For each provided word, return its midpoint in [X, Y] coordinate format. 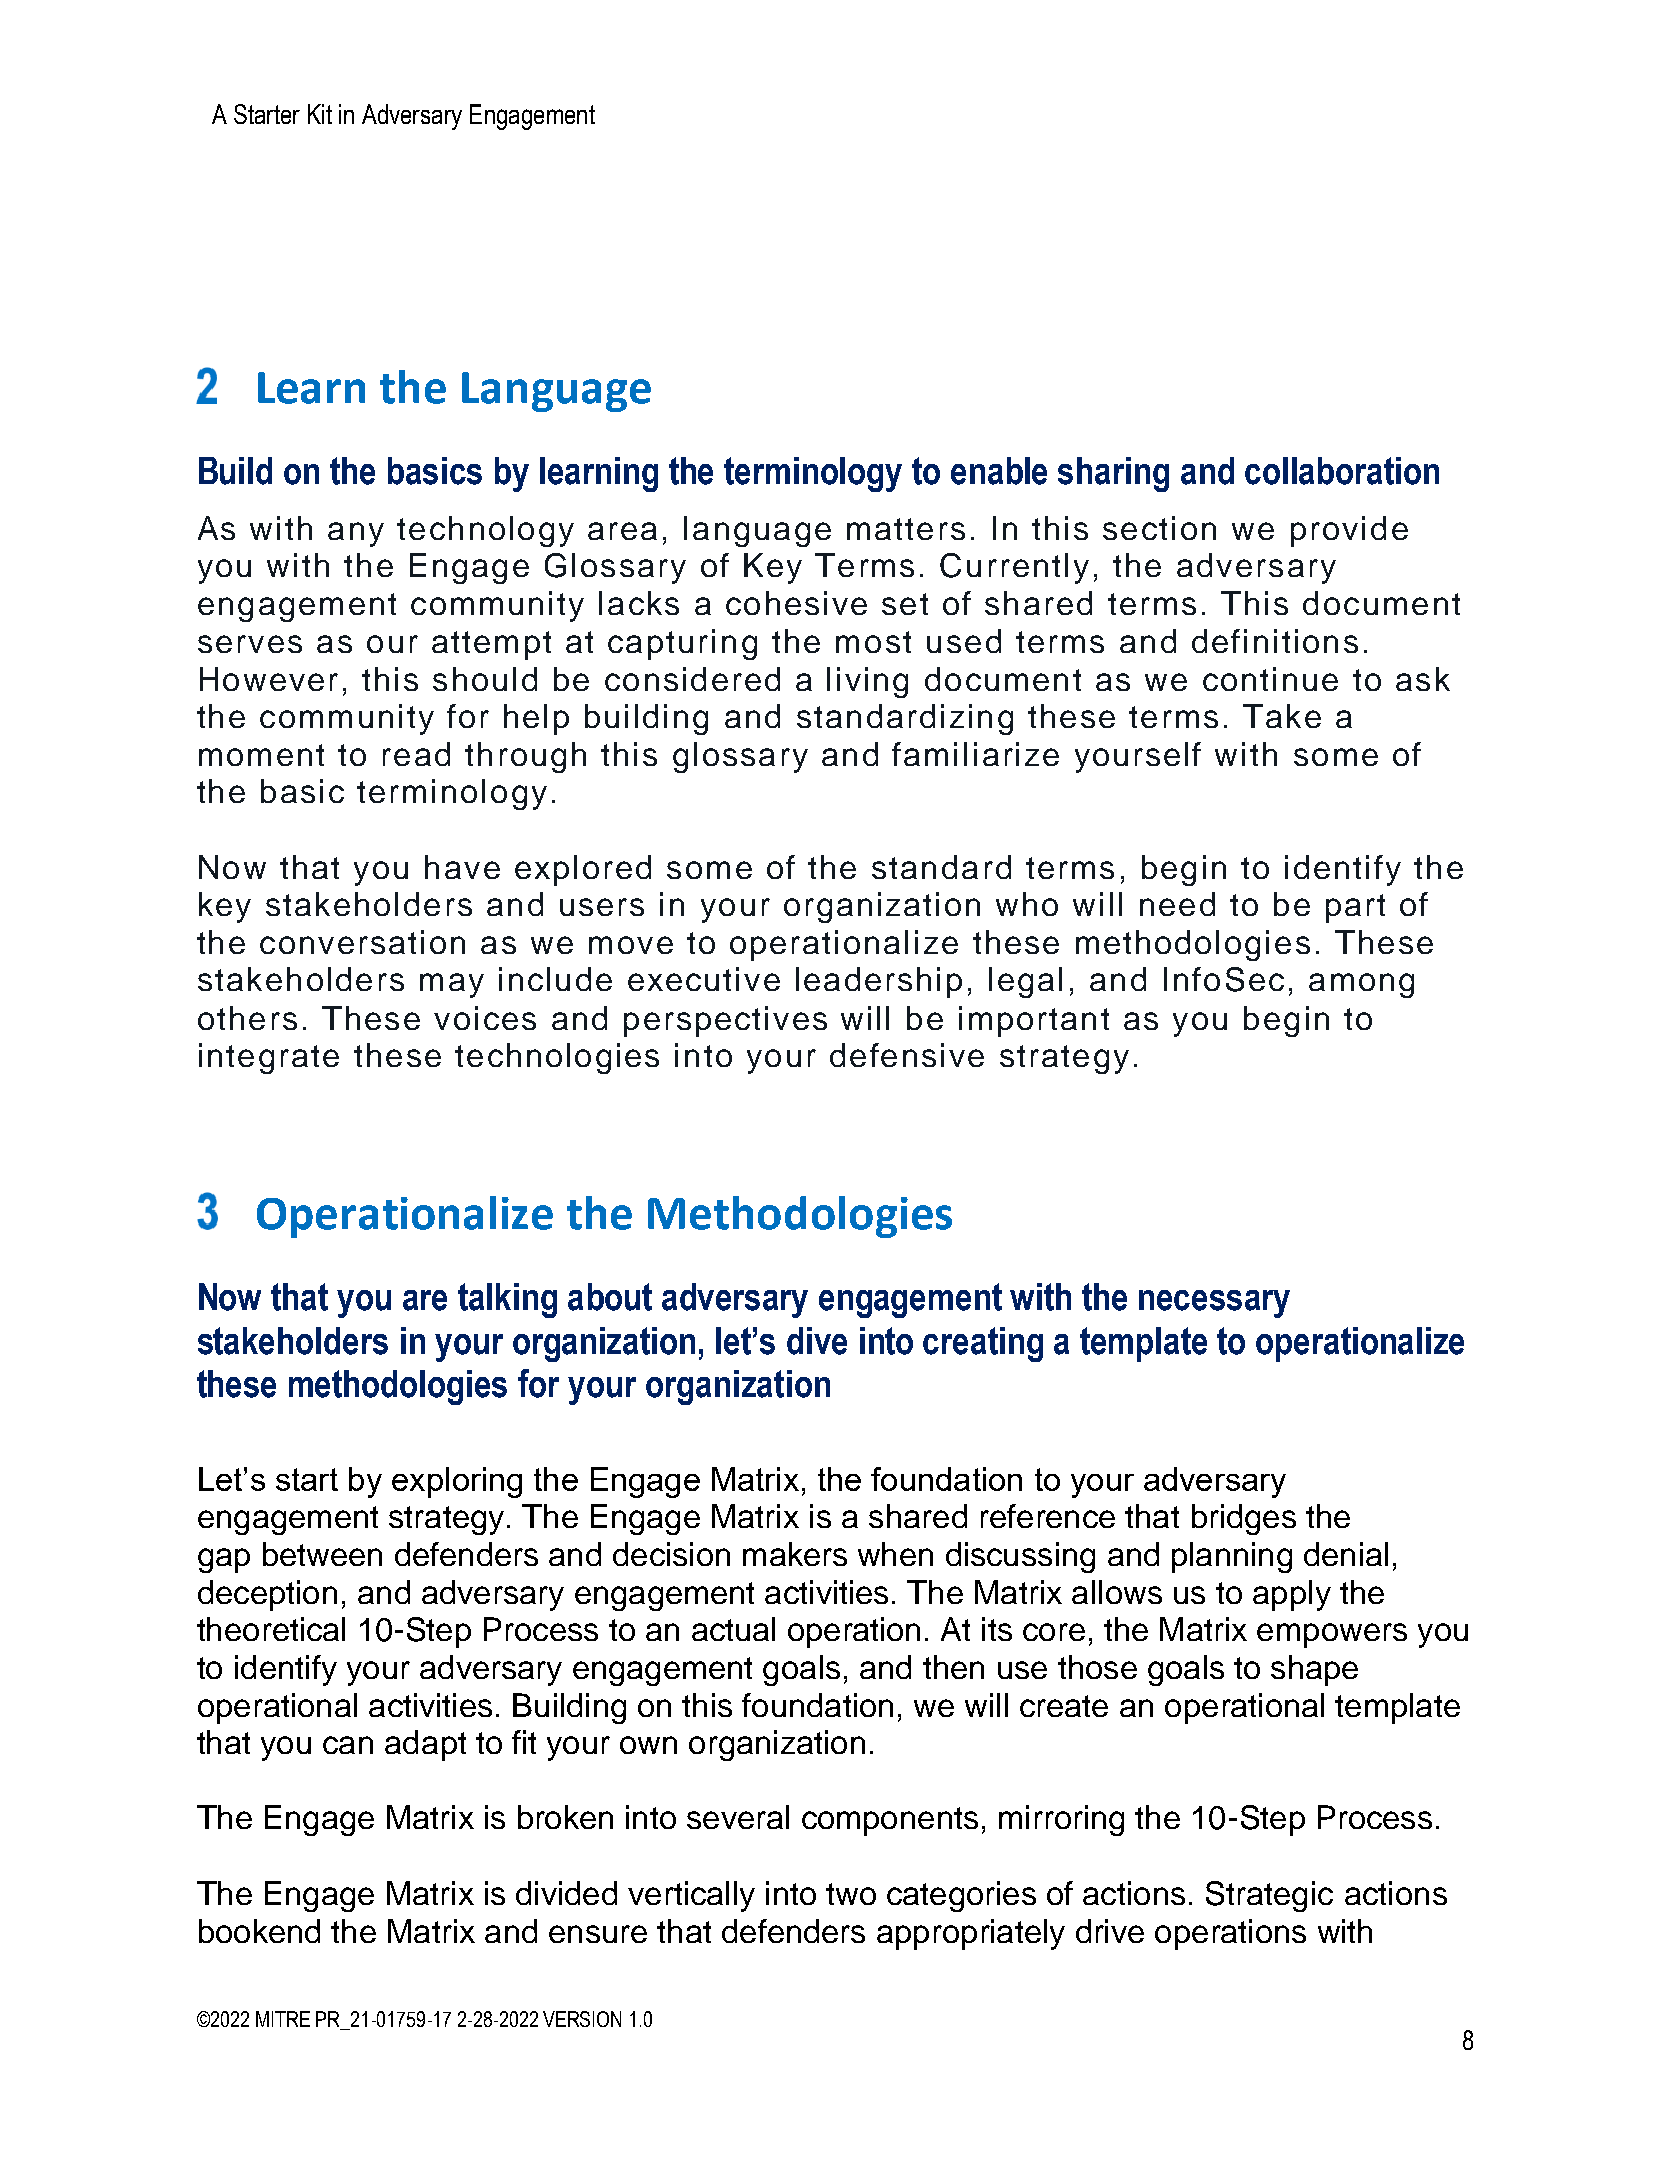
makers [795, 1554]
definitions [1275, 641]
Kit [320, 114]
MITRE [283, 2019]
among [1361, 985]
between [322, 1554]
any [356, 534]
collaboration [1342, 471]
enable [999, 471]
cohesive [796, 603]
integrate [269, 1058]
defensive [907, 1055]
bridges [1244, 1519]
